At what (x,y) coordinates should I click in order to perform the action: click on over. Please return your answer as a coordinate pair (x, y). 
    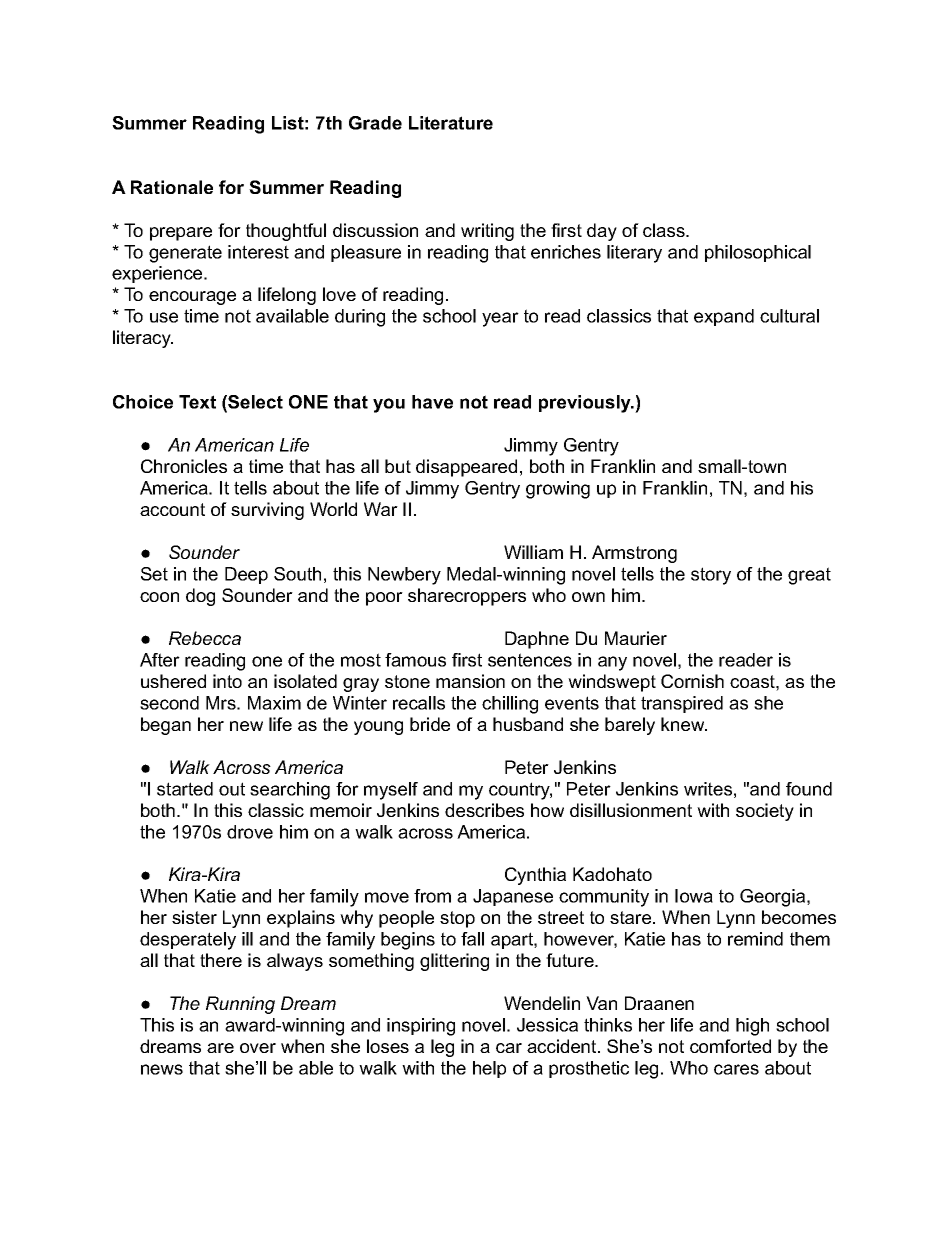
    Looking at the image, I should click on (258, 1048).
